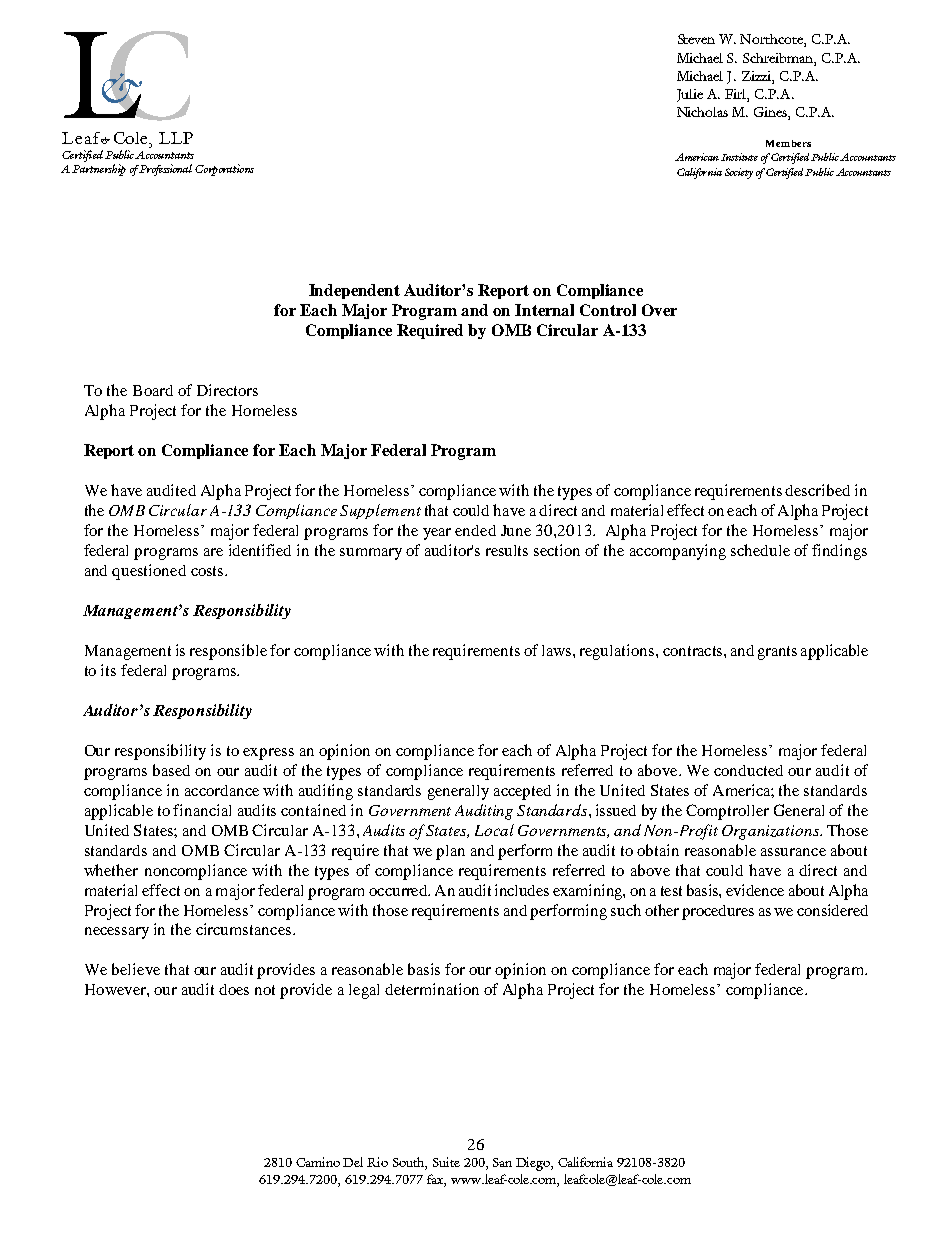  I want to click on LLP, so click(176, 138).
